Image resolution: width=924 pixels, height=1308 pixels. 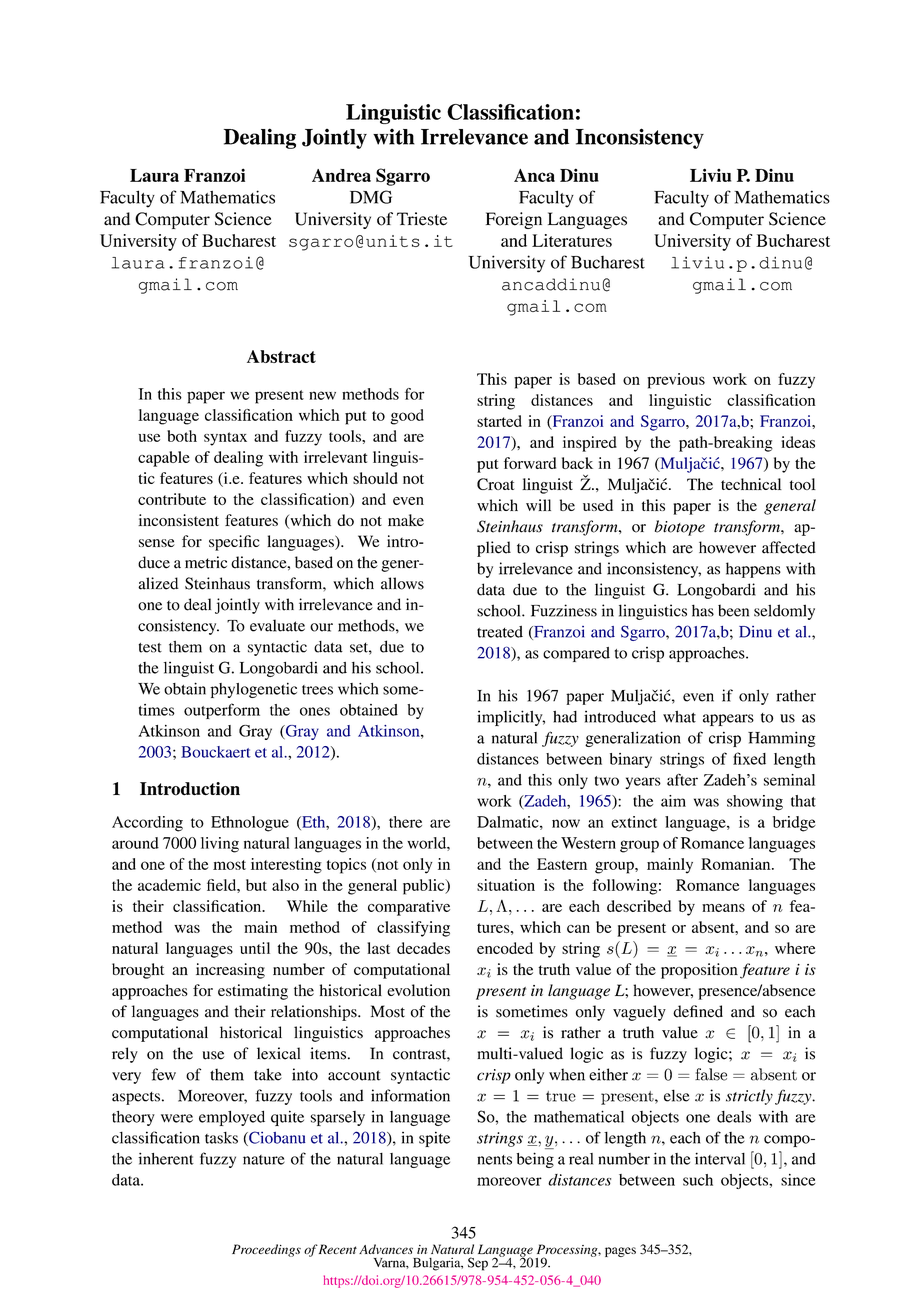 What do you see at coordinates (341, 175) in the document?
I see `Andrea` at bounding box center [341, 175].
